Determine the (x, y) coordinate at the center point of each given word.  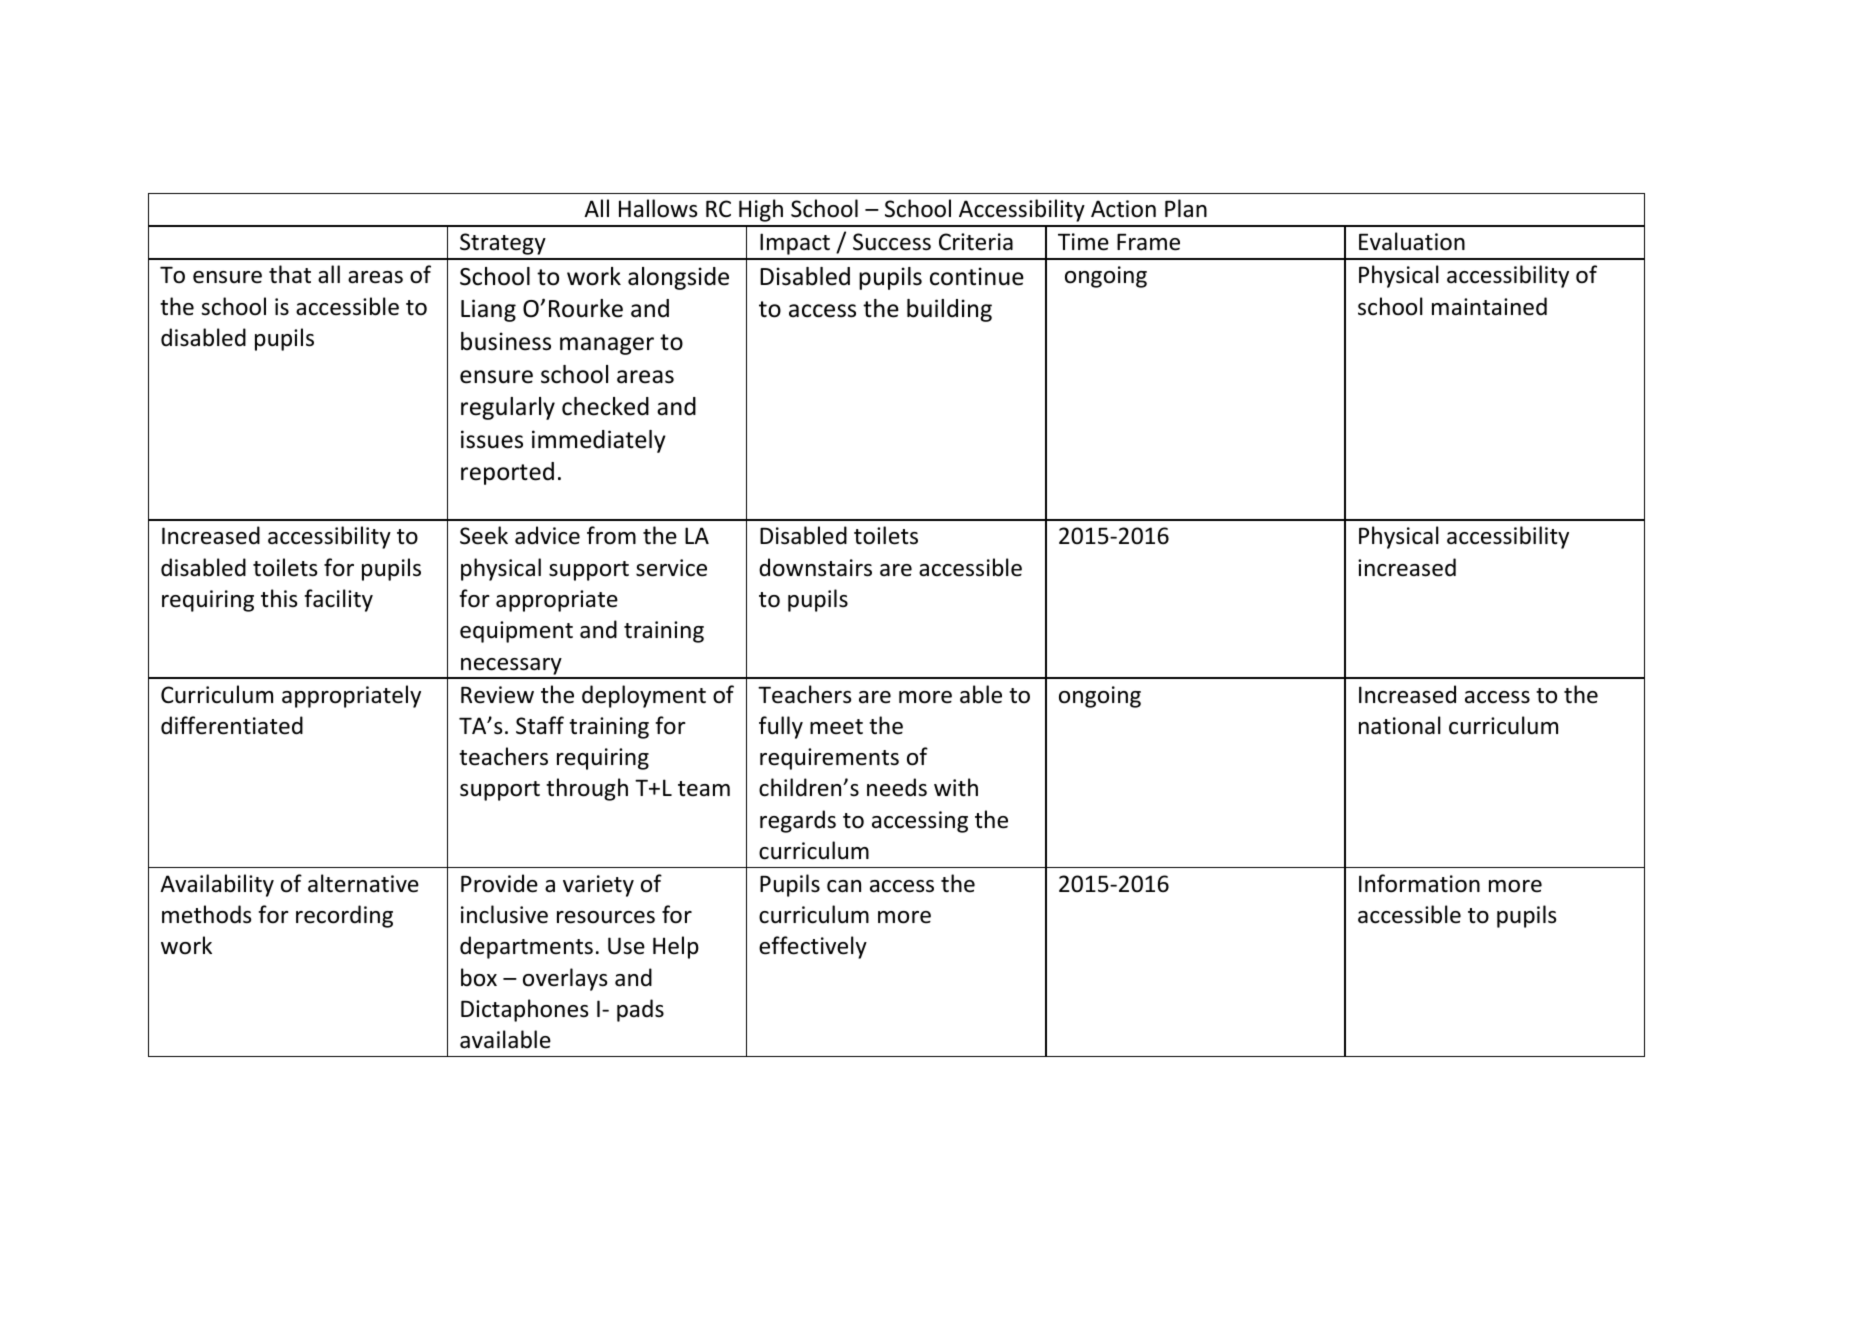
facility (338, 600)
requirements (829, 759)
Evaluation (1412, 241)
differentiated (232, 725)
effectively (813, 947)
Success (892, 242)
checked (605, 406)
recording (344, 916)
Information (1419, 883)
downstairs (815, 567)
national (1400, 725)
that (290, 274)
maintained (1489, 306)
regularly (508, 408)
